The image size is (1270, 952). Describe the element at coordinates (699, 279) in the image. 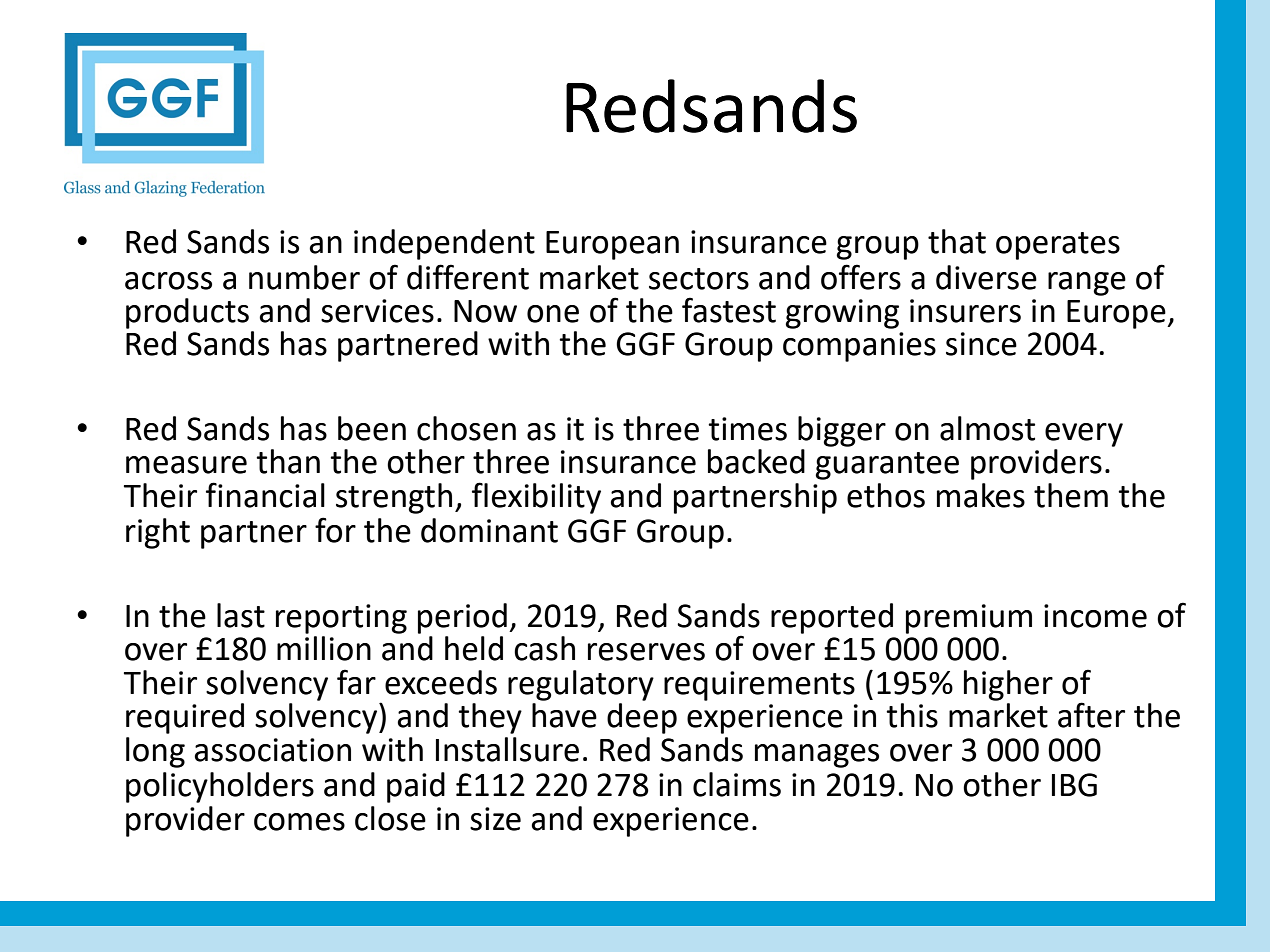

I see `sectors` at that location.
